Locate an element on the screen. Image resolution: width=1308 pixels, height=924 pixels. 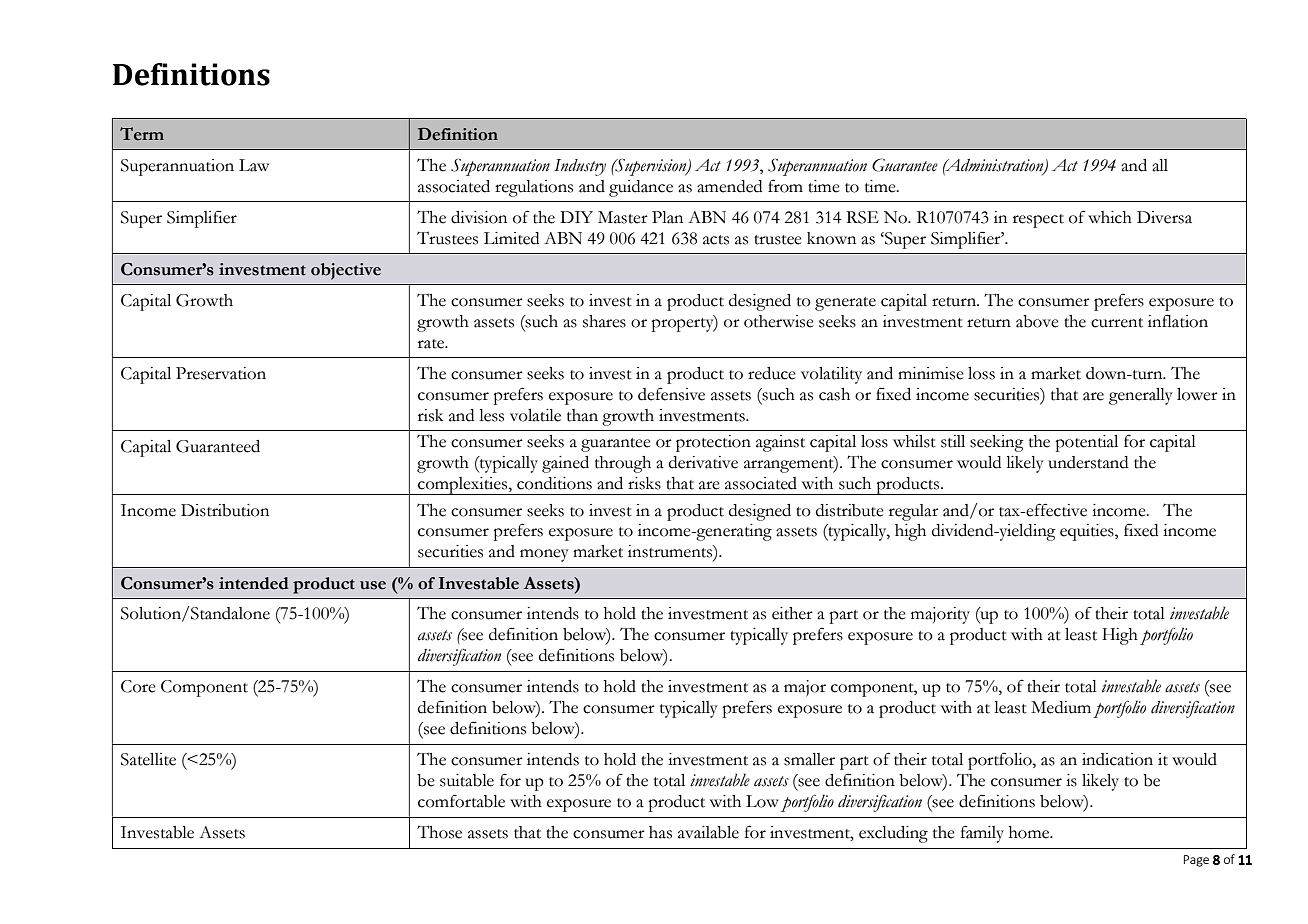
Core is located at coordinates (138, 686).
